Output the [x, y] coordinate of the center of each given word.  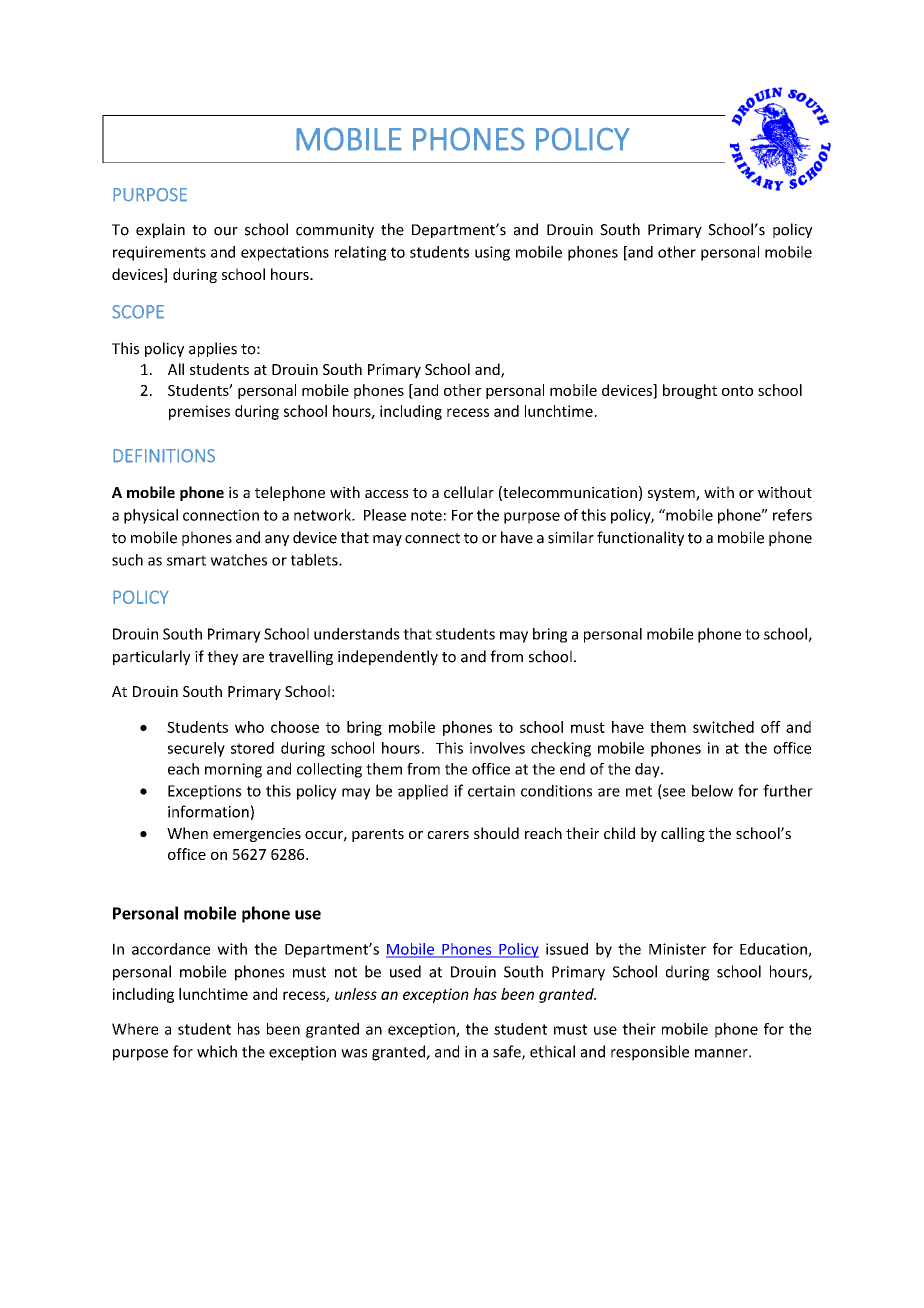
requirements [159, 253]
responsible [650, 1053]
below [712, 790]
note [426, 515]
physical [151, 516]
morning [233, 770]
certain [491, 791]
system [672, 494]
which [217, 1051]
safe [508, 1052]
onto [737, 391]
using [492, 253]
